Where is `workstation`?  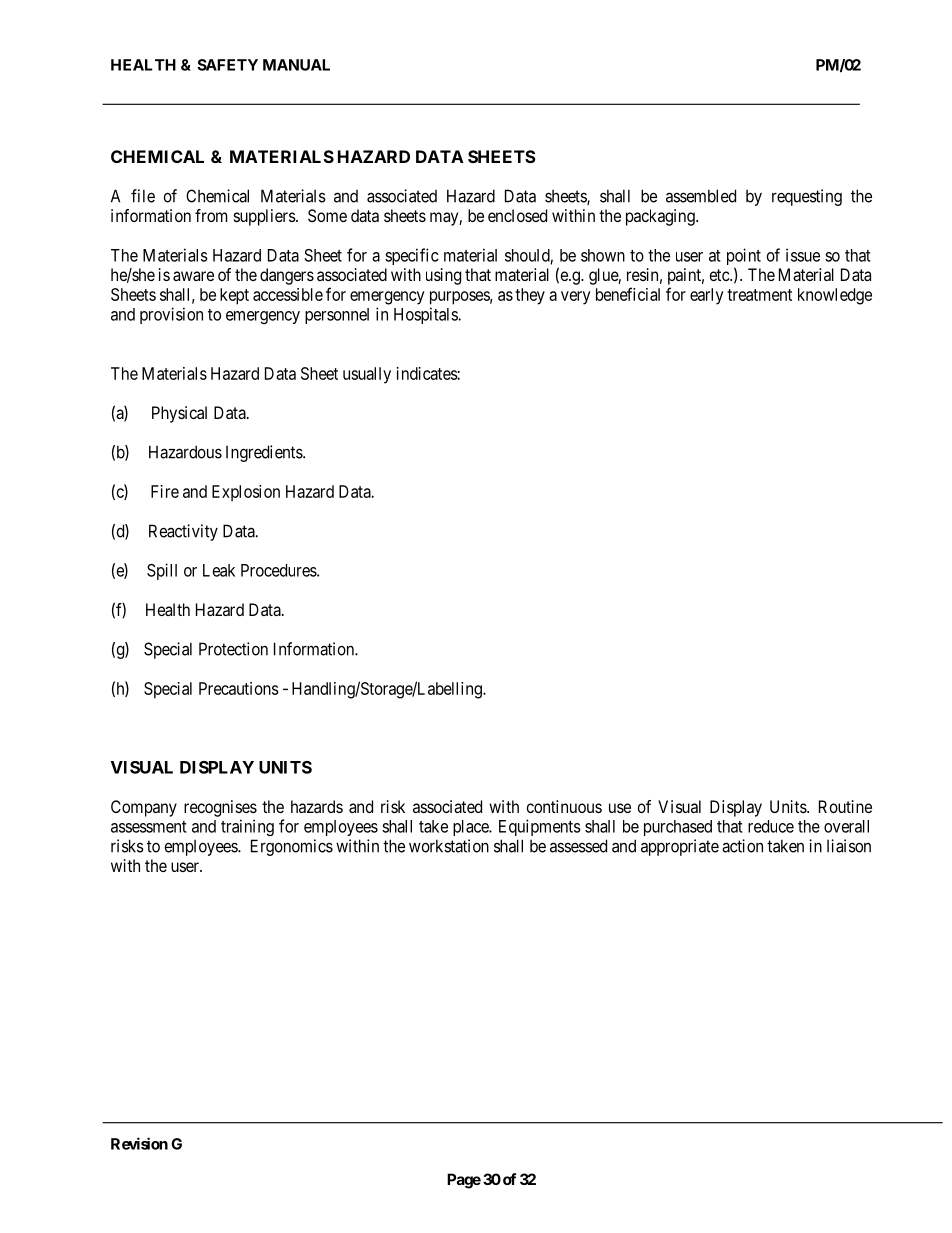 workstation is located at coordinates (449, 846).
